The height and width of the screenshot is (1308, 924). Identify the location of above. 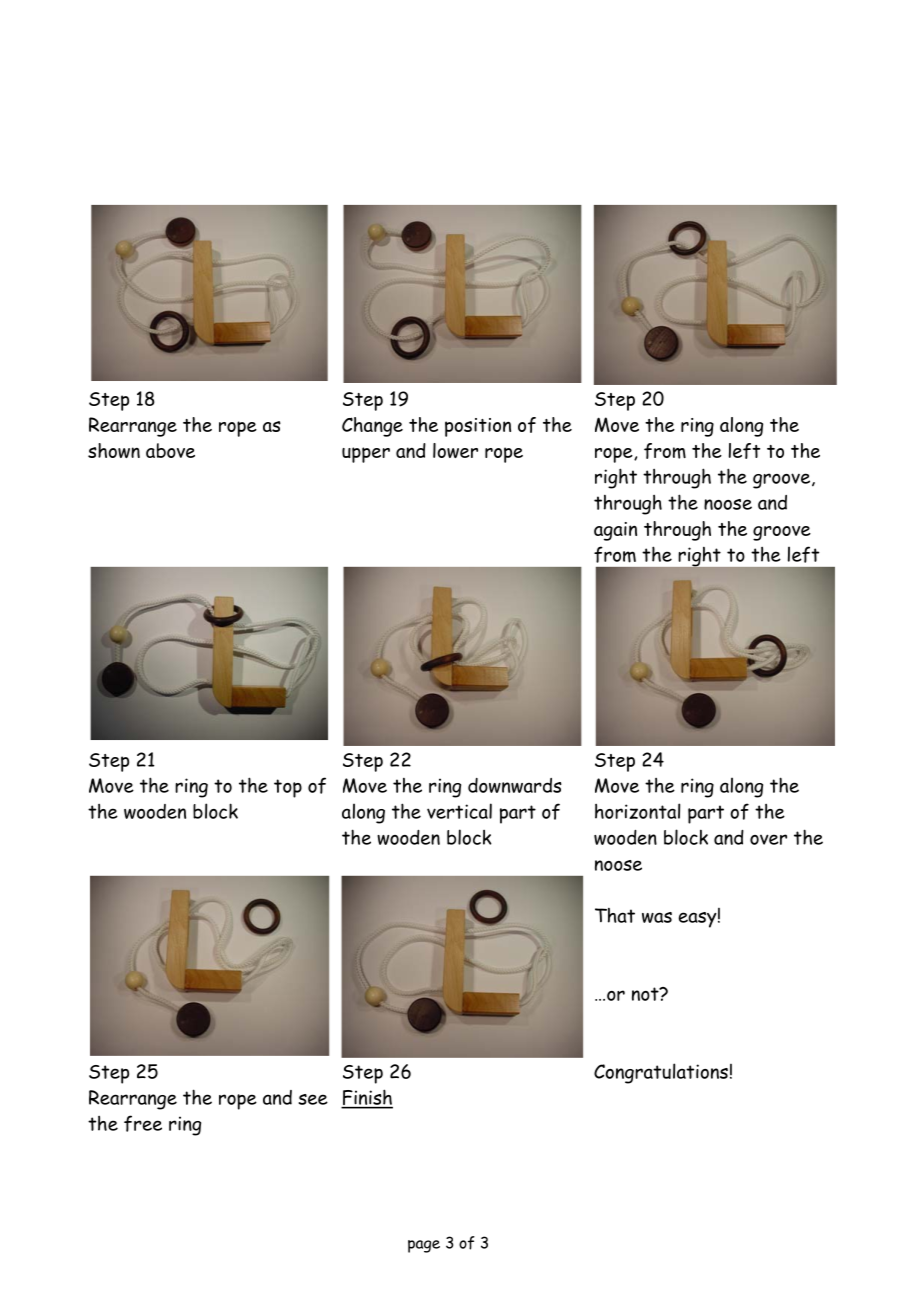
(170, 450).
